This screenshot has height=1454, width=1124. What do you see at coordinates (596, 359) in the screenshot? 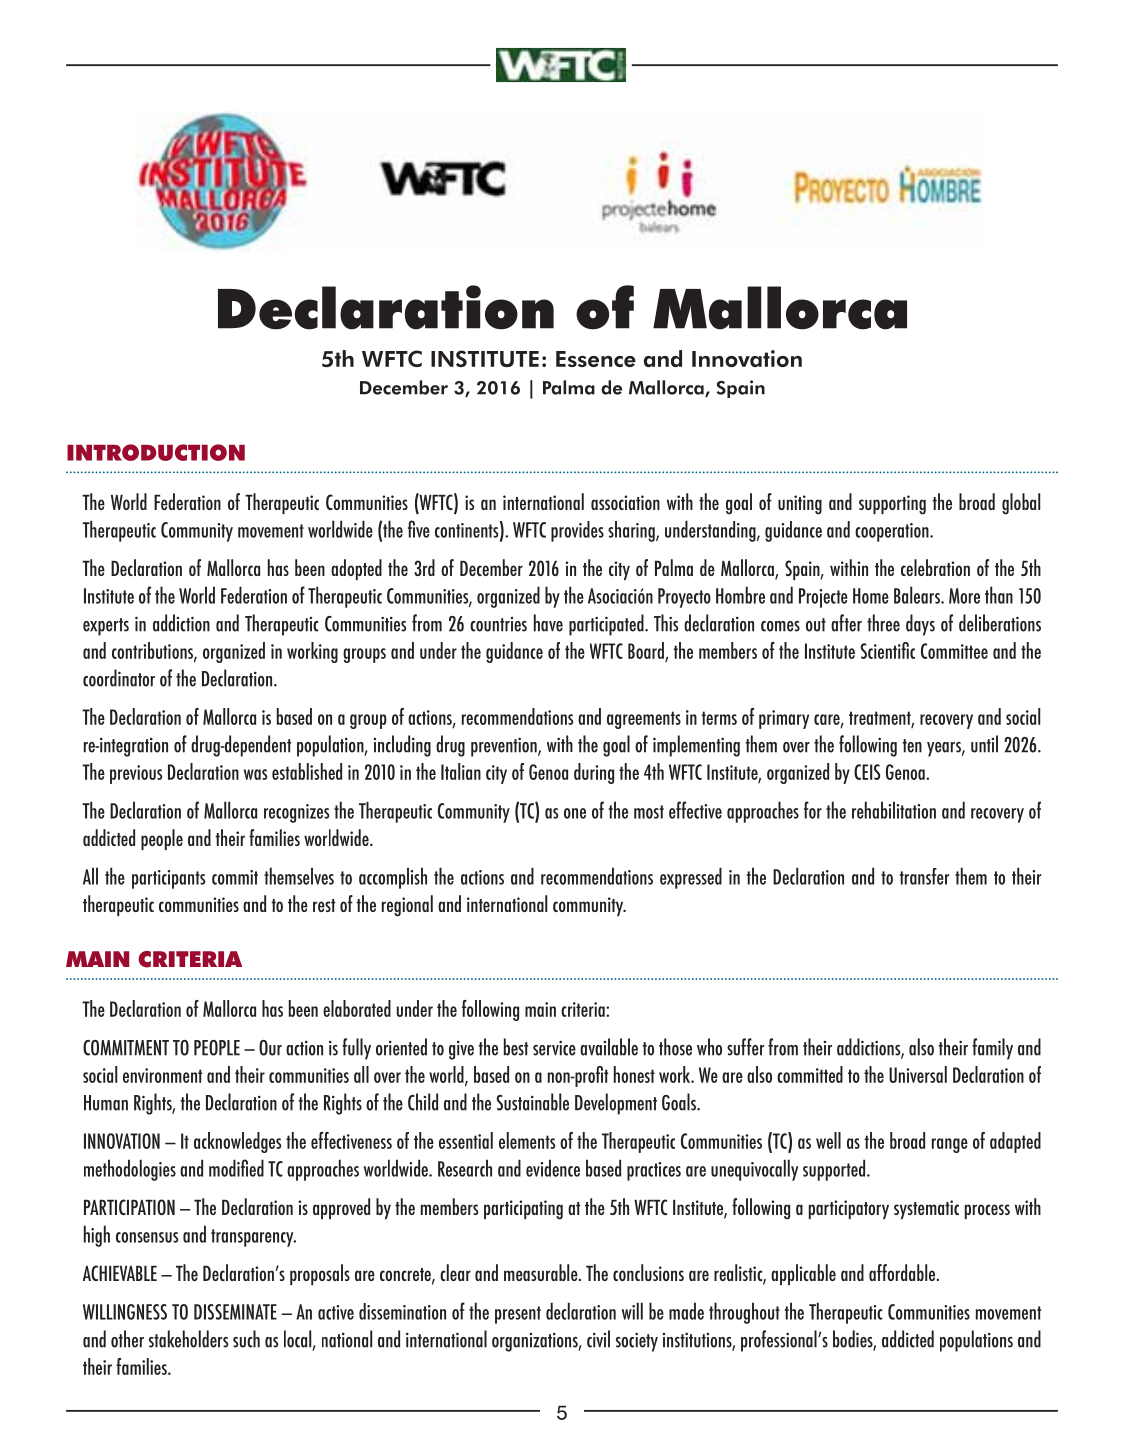
I see `Essence` at bounding box center [596, 359].
